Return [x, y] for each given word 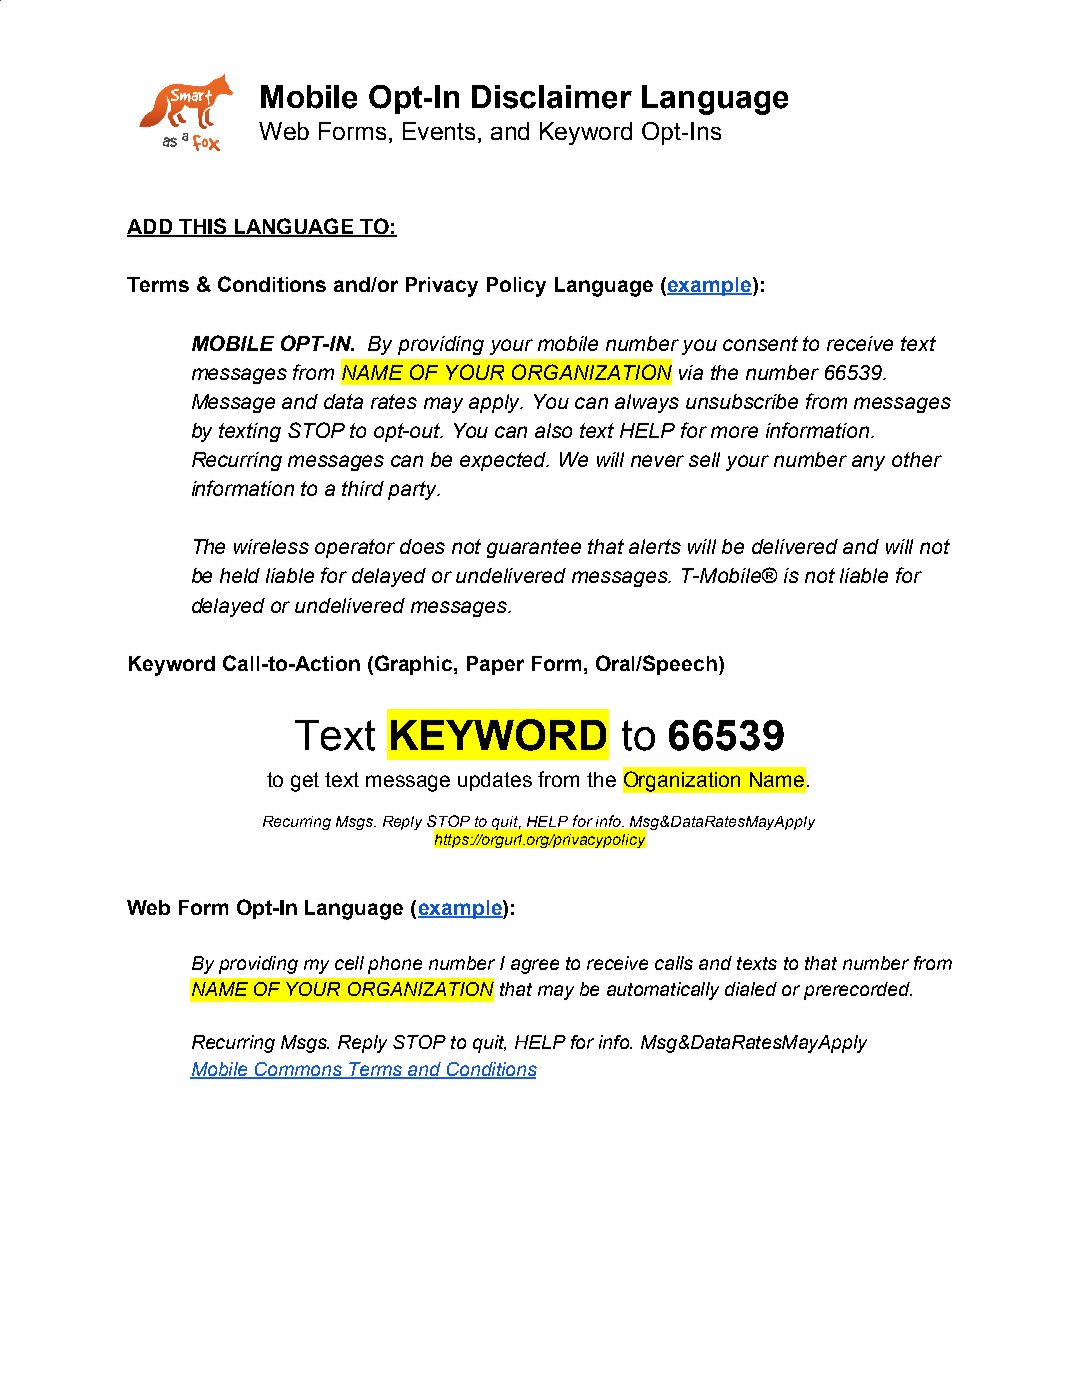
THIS [202, 227]
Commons [298, 1070]
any [868, 463]
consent [760, 343]
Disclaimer [552, 97]
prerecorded [858, 991]
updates [495, 781]
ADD [150, 228]
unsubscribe [742, 401]
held [240, 575]
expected [504, 461]
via [691, 372]
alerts [655, 546]
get [305, 782]
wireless [271, 546]
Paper [495, 665]
